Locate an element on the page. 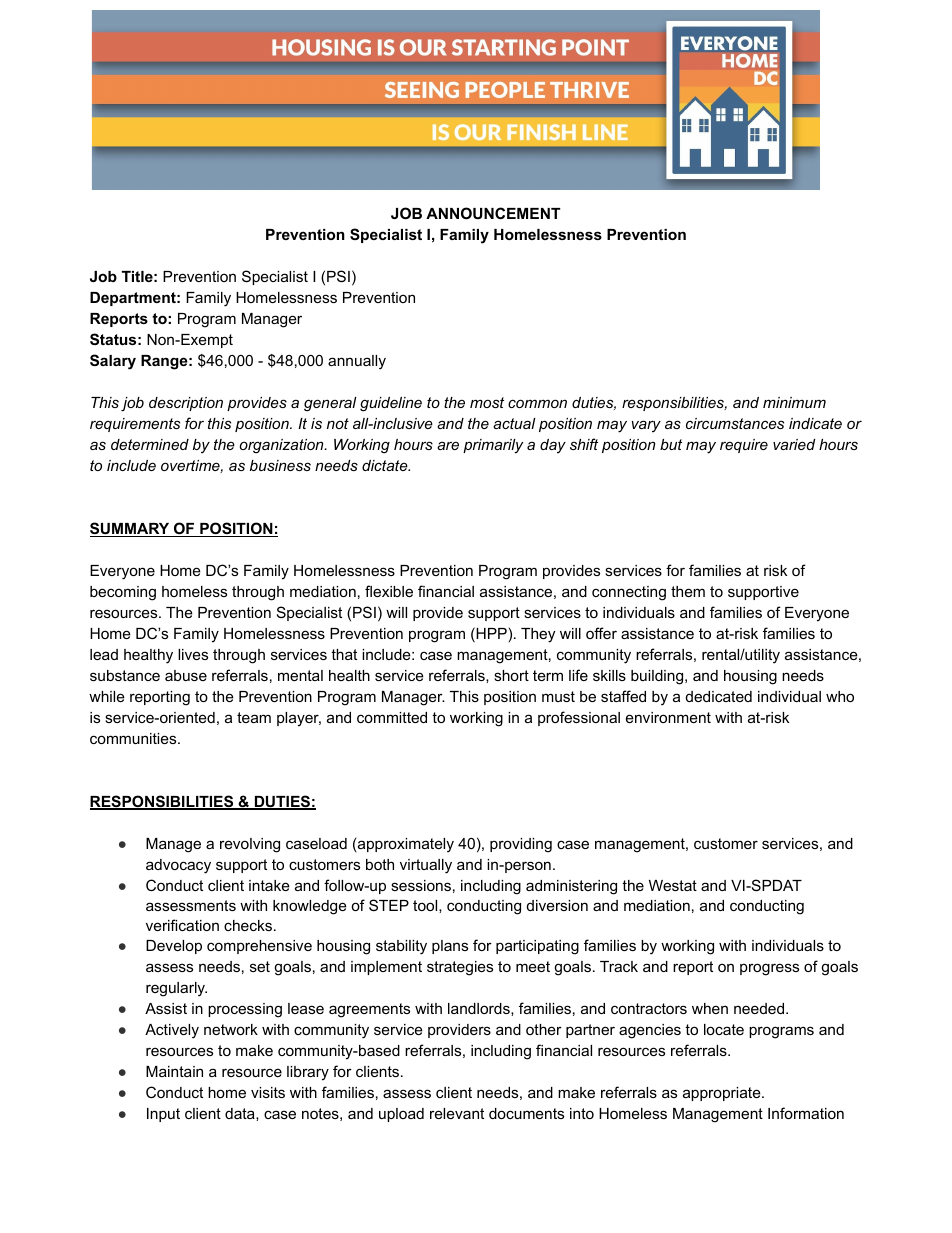 The image size is (952, 1233). primarily is located at coordinates (493, 446).
